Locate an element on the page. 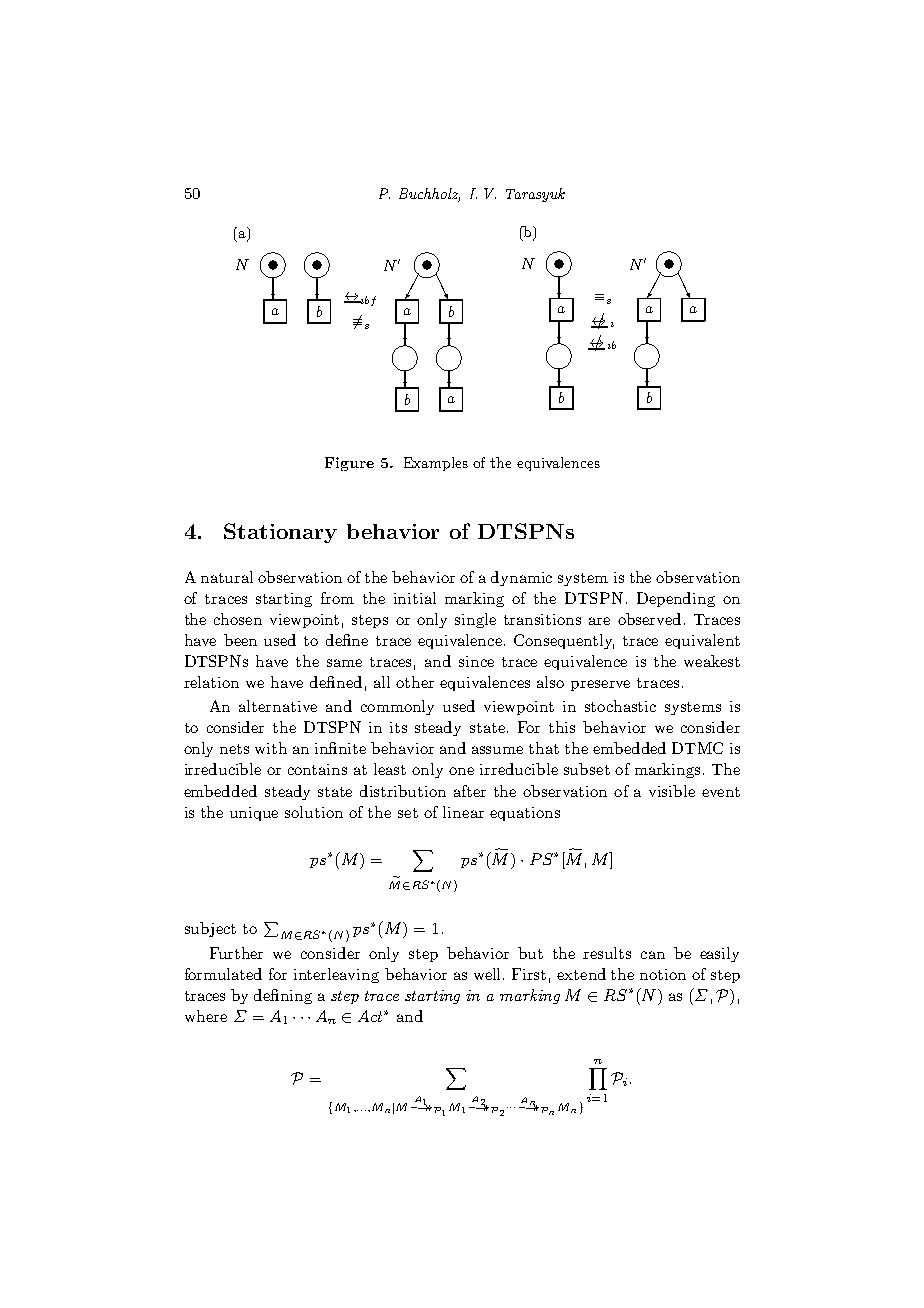 The width and height of the page is (924, 1308). since is located at coordinates (476, 661).
